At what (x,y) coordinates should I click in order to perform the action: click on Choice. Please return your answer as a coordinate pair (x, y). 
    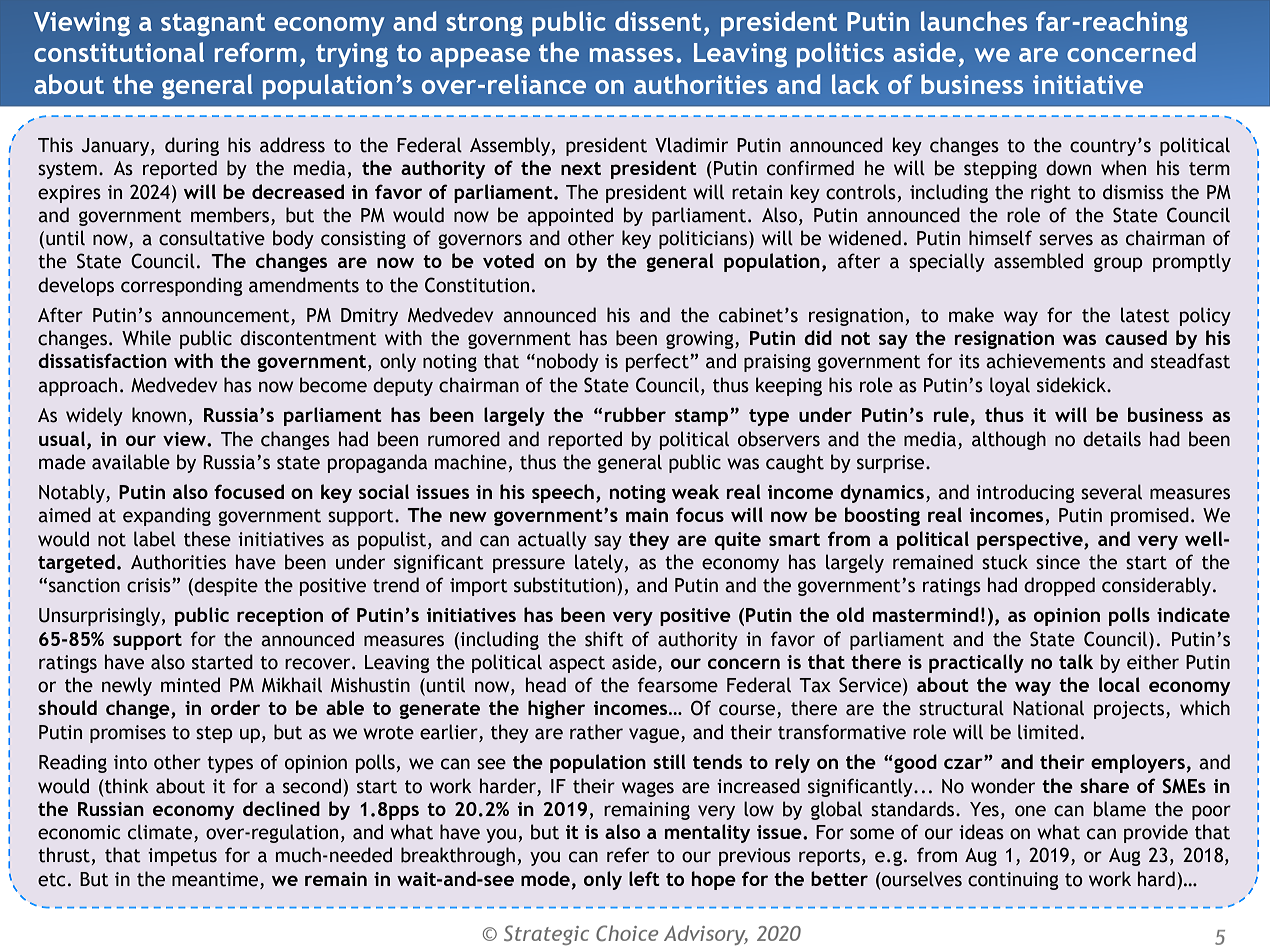
    Looking at the image, I should click on (627, 933).
